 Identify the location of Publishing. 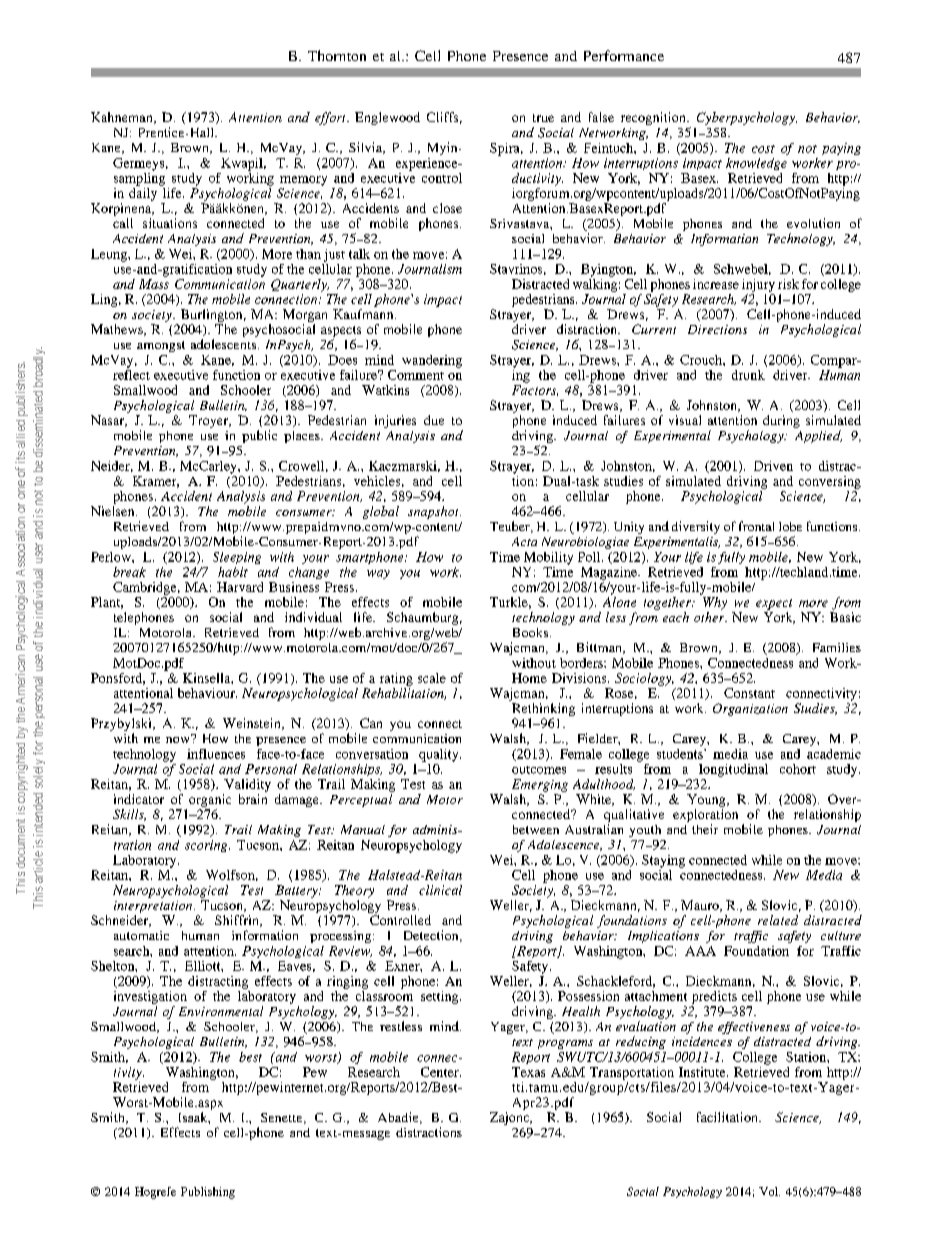
(208, 1193).
